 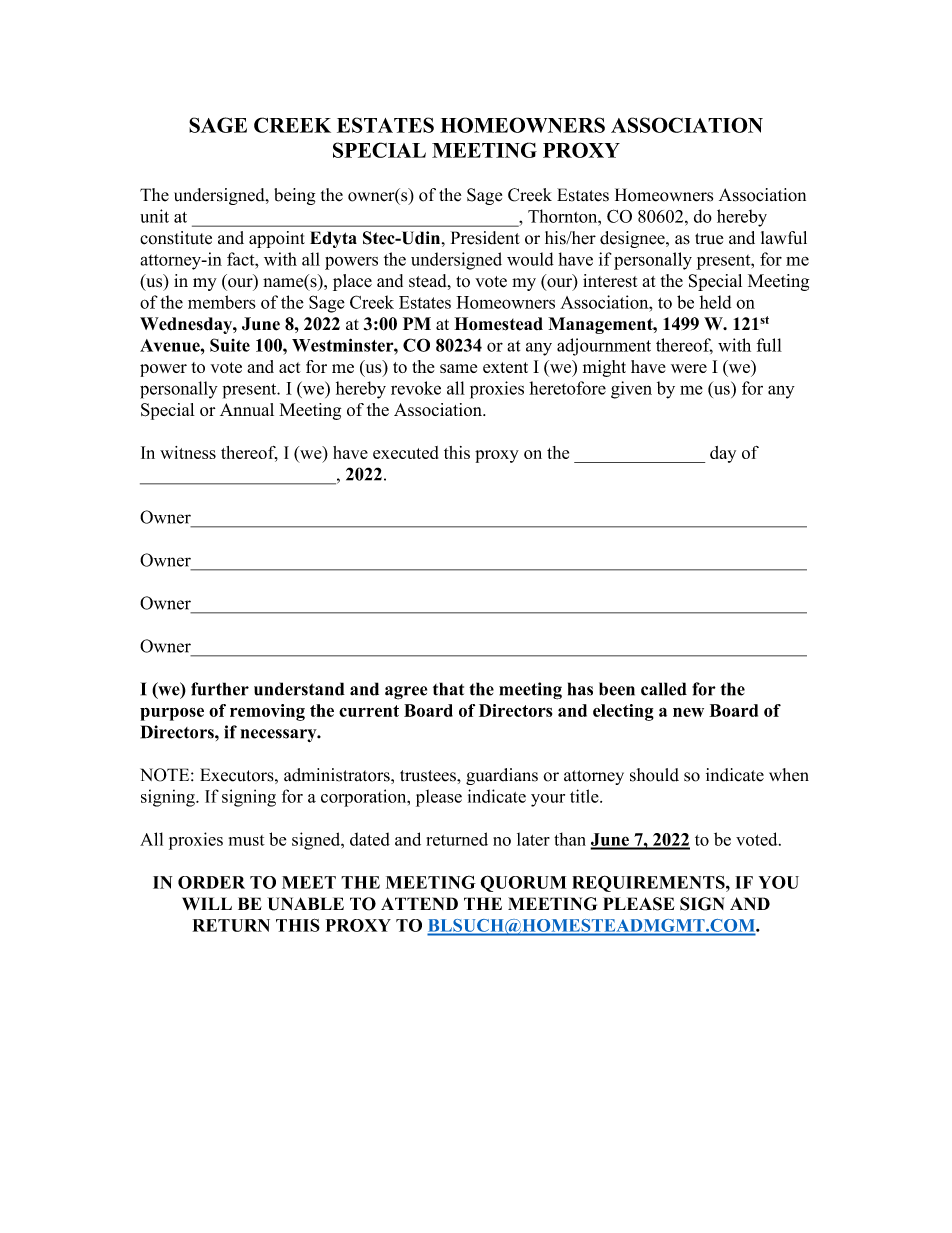 What do you see at coordinates (188, 452) in the document?
I see `witness` at bounding box center [188, 452].
